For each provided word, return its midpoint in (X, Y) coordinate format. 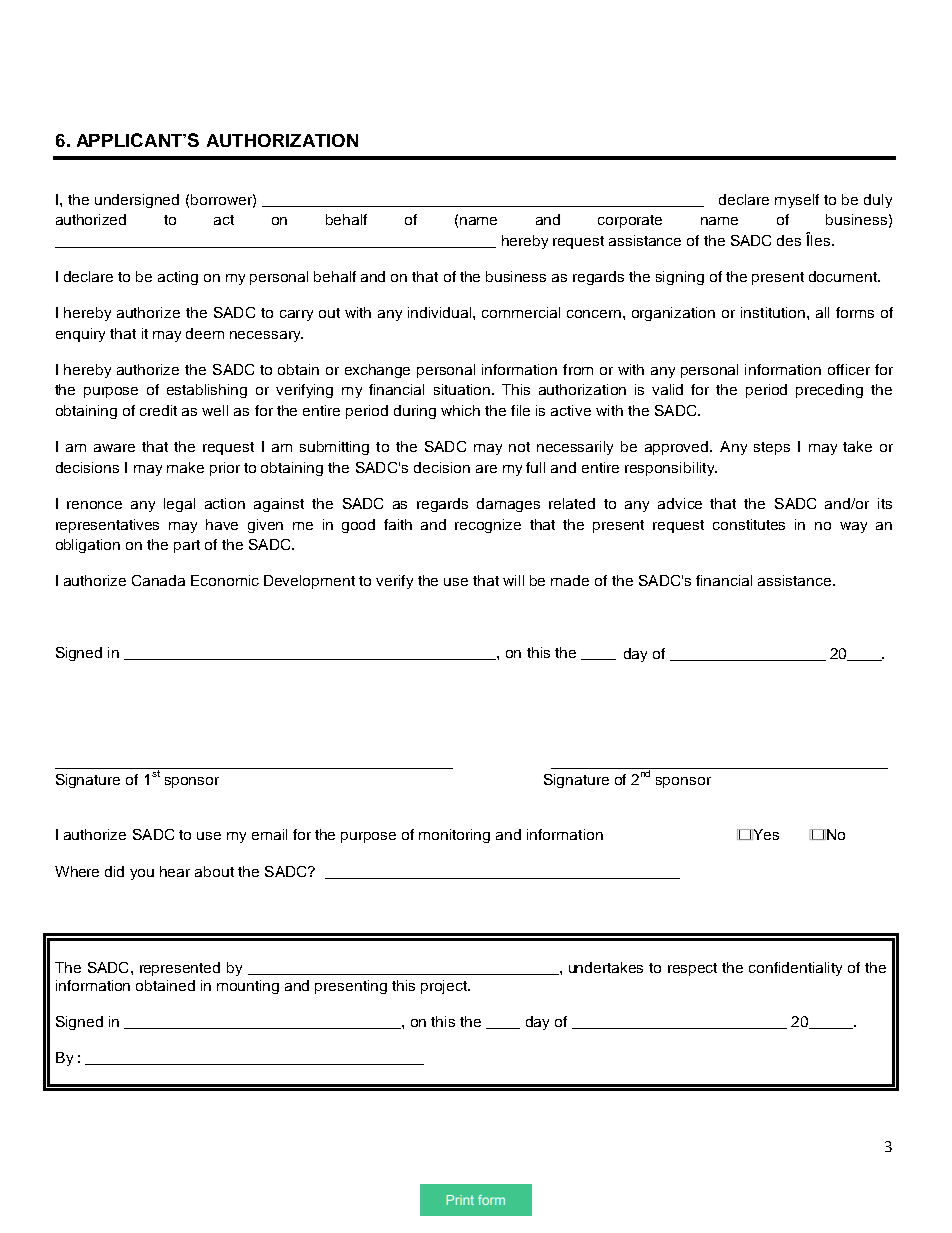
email (269, 834)
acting (178, 278)
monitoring (454, 836)
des (789, 240)
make (185, 467)
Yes (765, 834)
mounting (248, 987)
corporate (630, 221)
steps (772, 448)
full (535, 467)
